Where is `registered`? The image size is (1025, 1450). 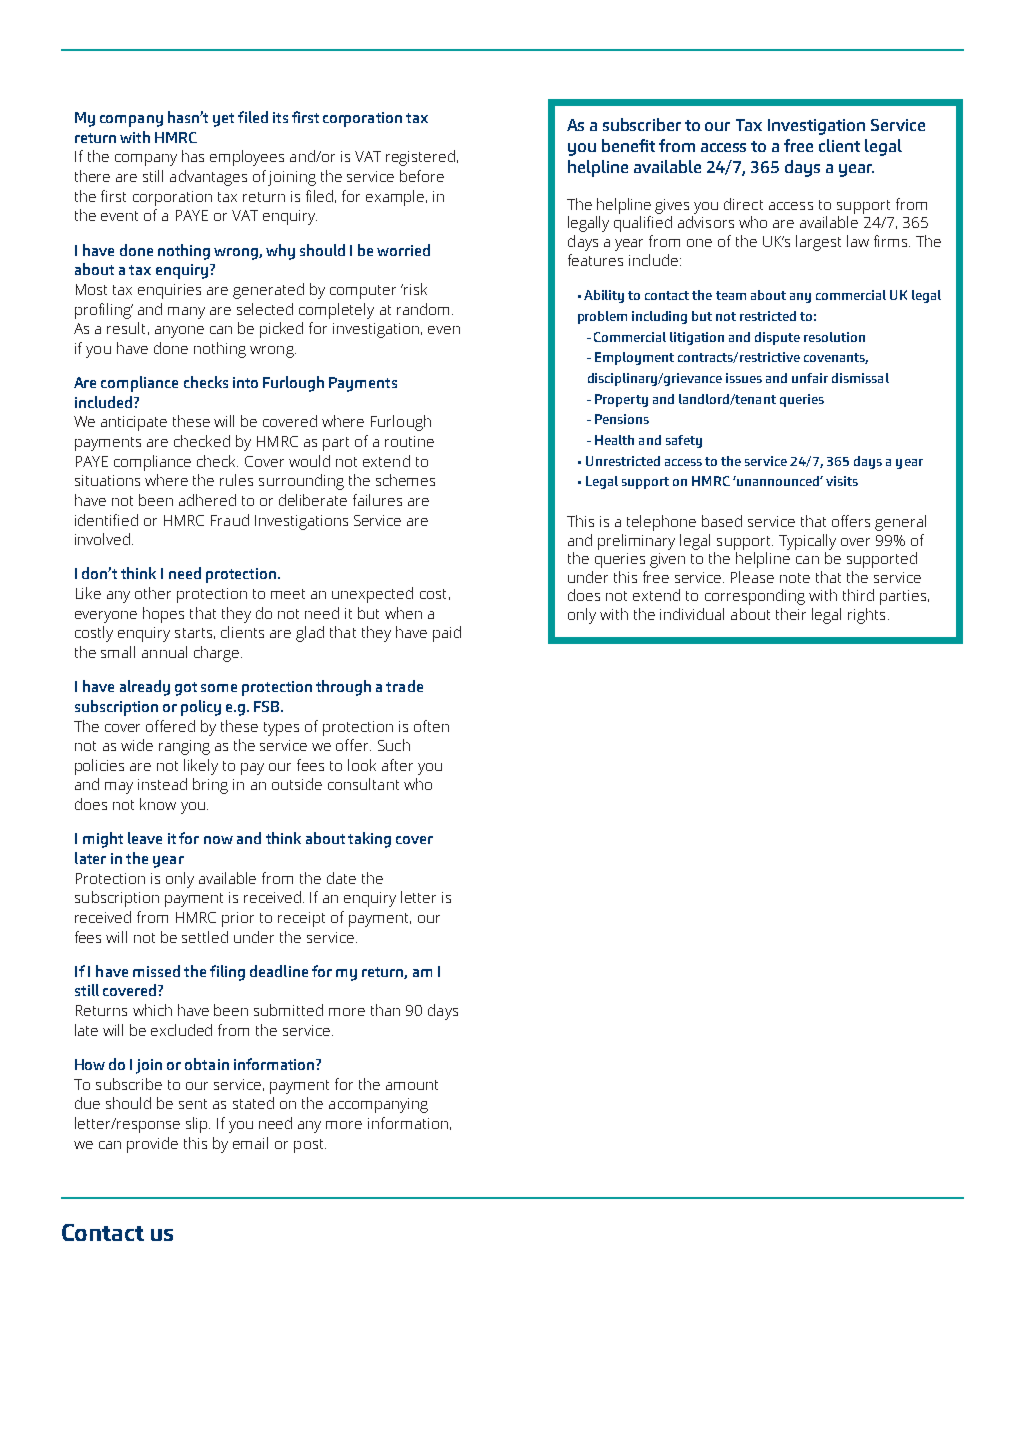
registered is located at coordinates (422, 158).
